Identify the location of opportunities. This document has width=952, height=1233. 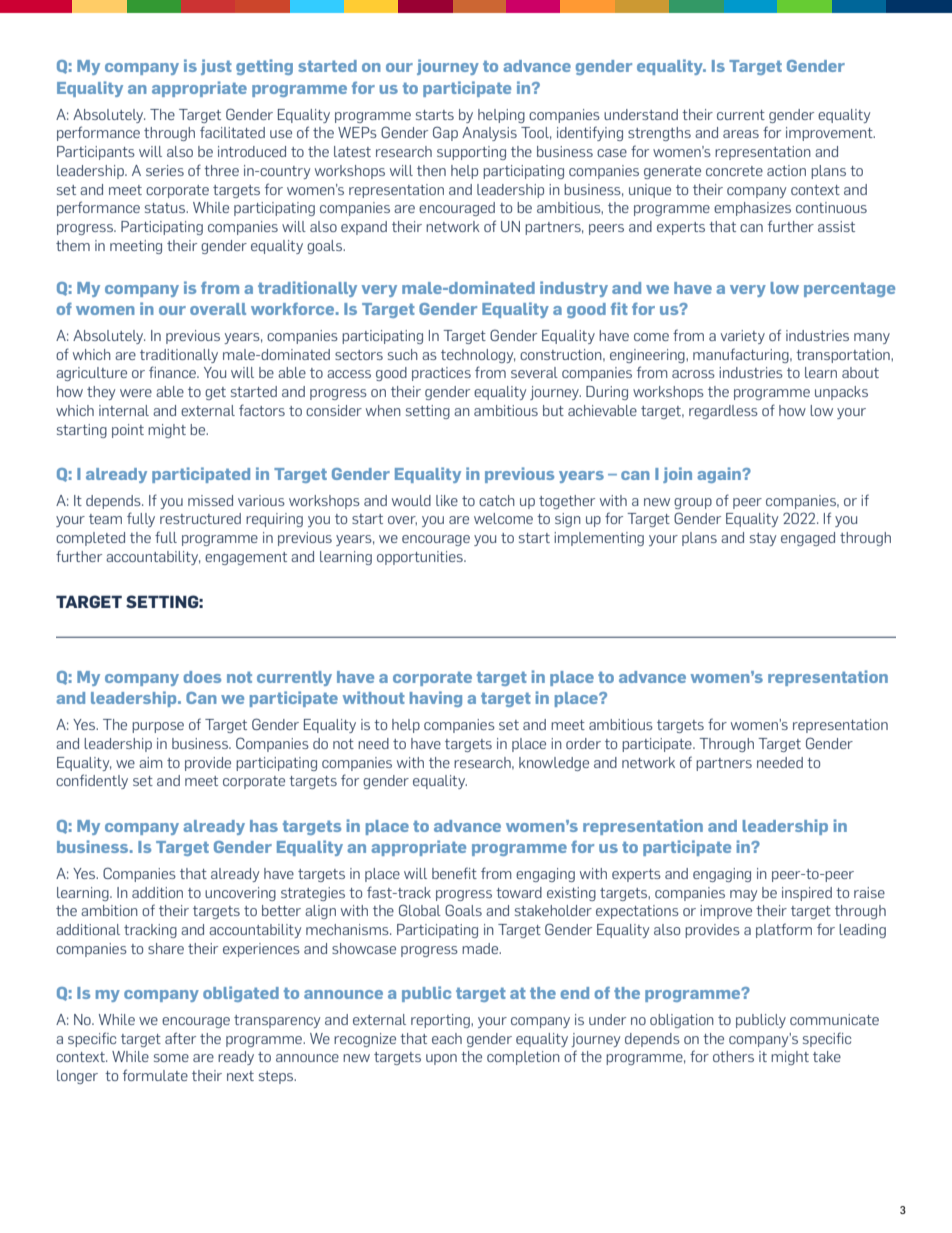
(421, 558).
